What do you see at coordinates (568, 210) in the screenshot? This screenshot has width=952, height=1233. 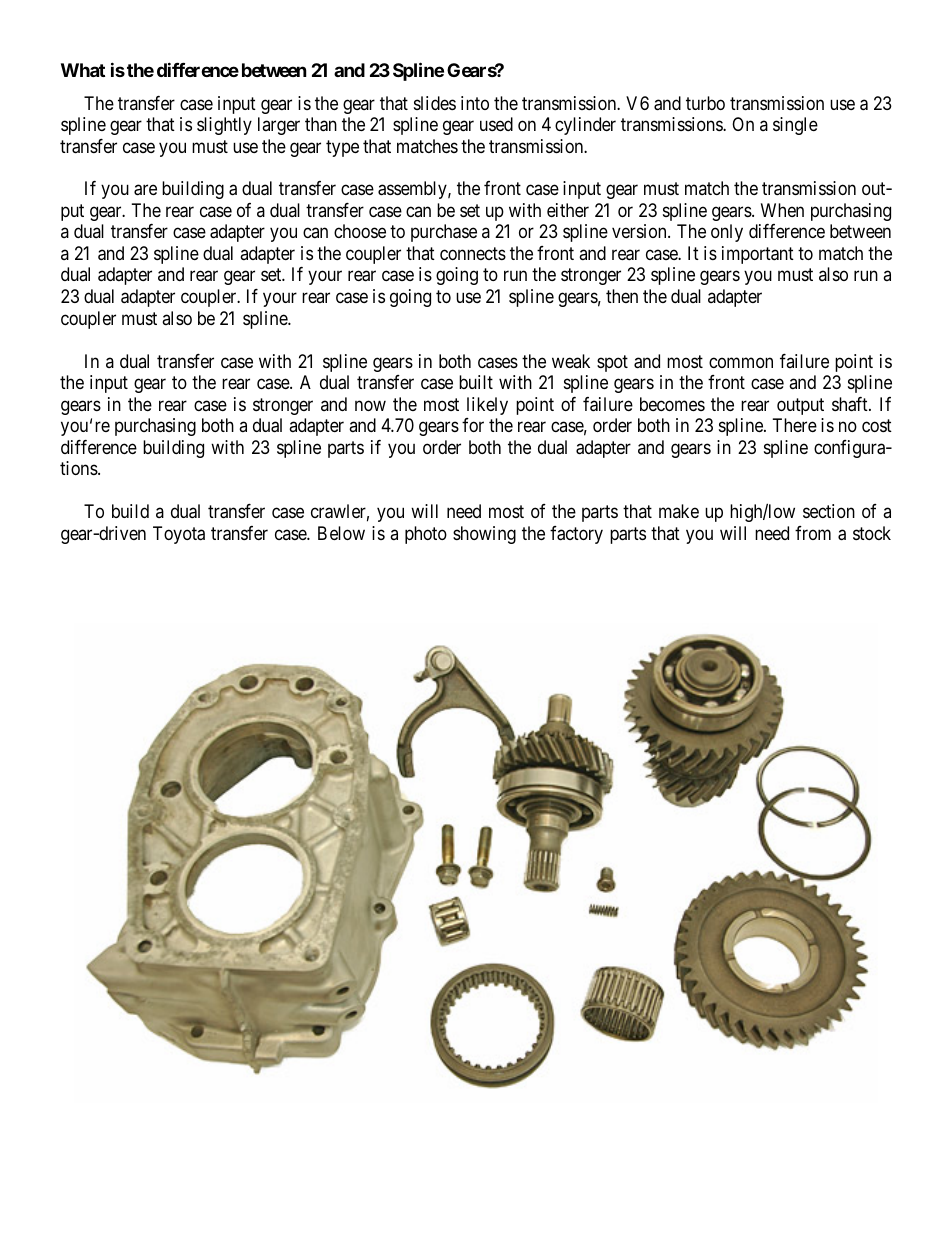 I see `either` at bounding box center [568, 210].
